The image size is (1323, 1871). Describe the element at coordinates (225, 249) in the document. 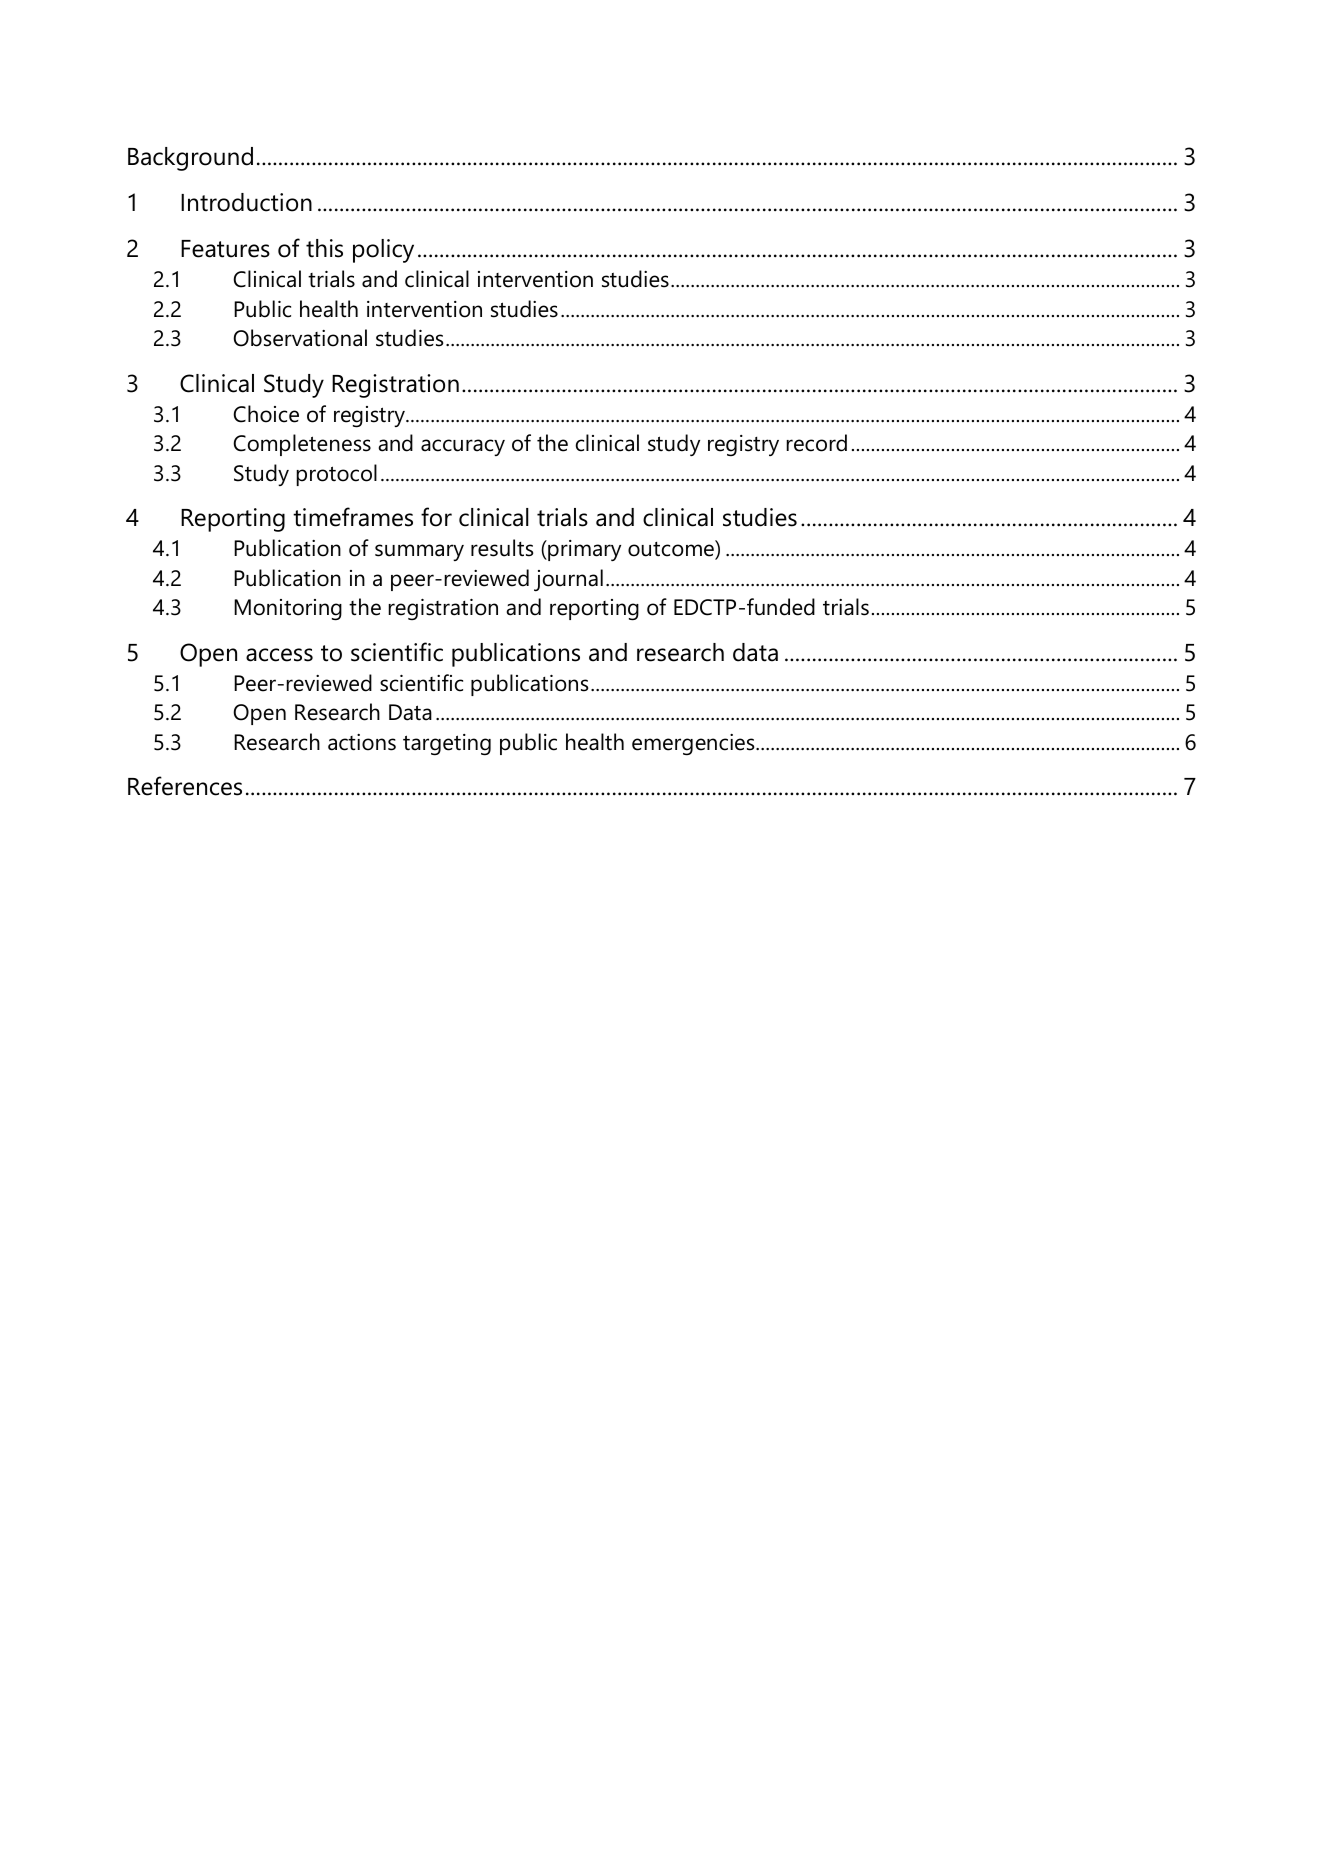

I see `Features` at that location.
